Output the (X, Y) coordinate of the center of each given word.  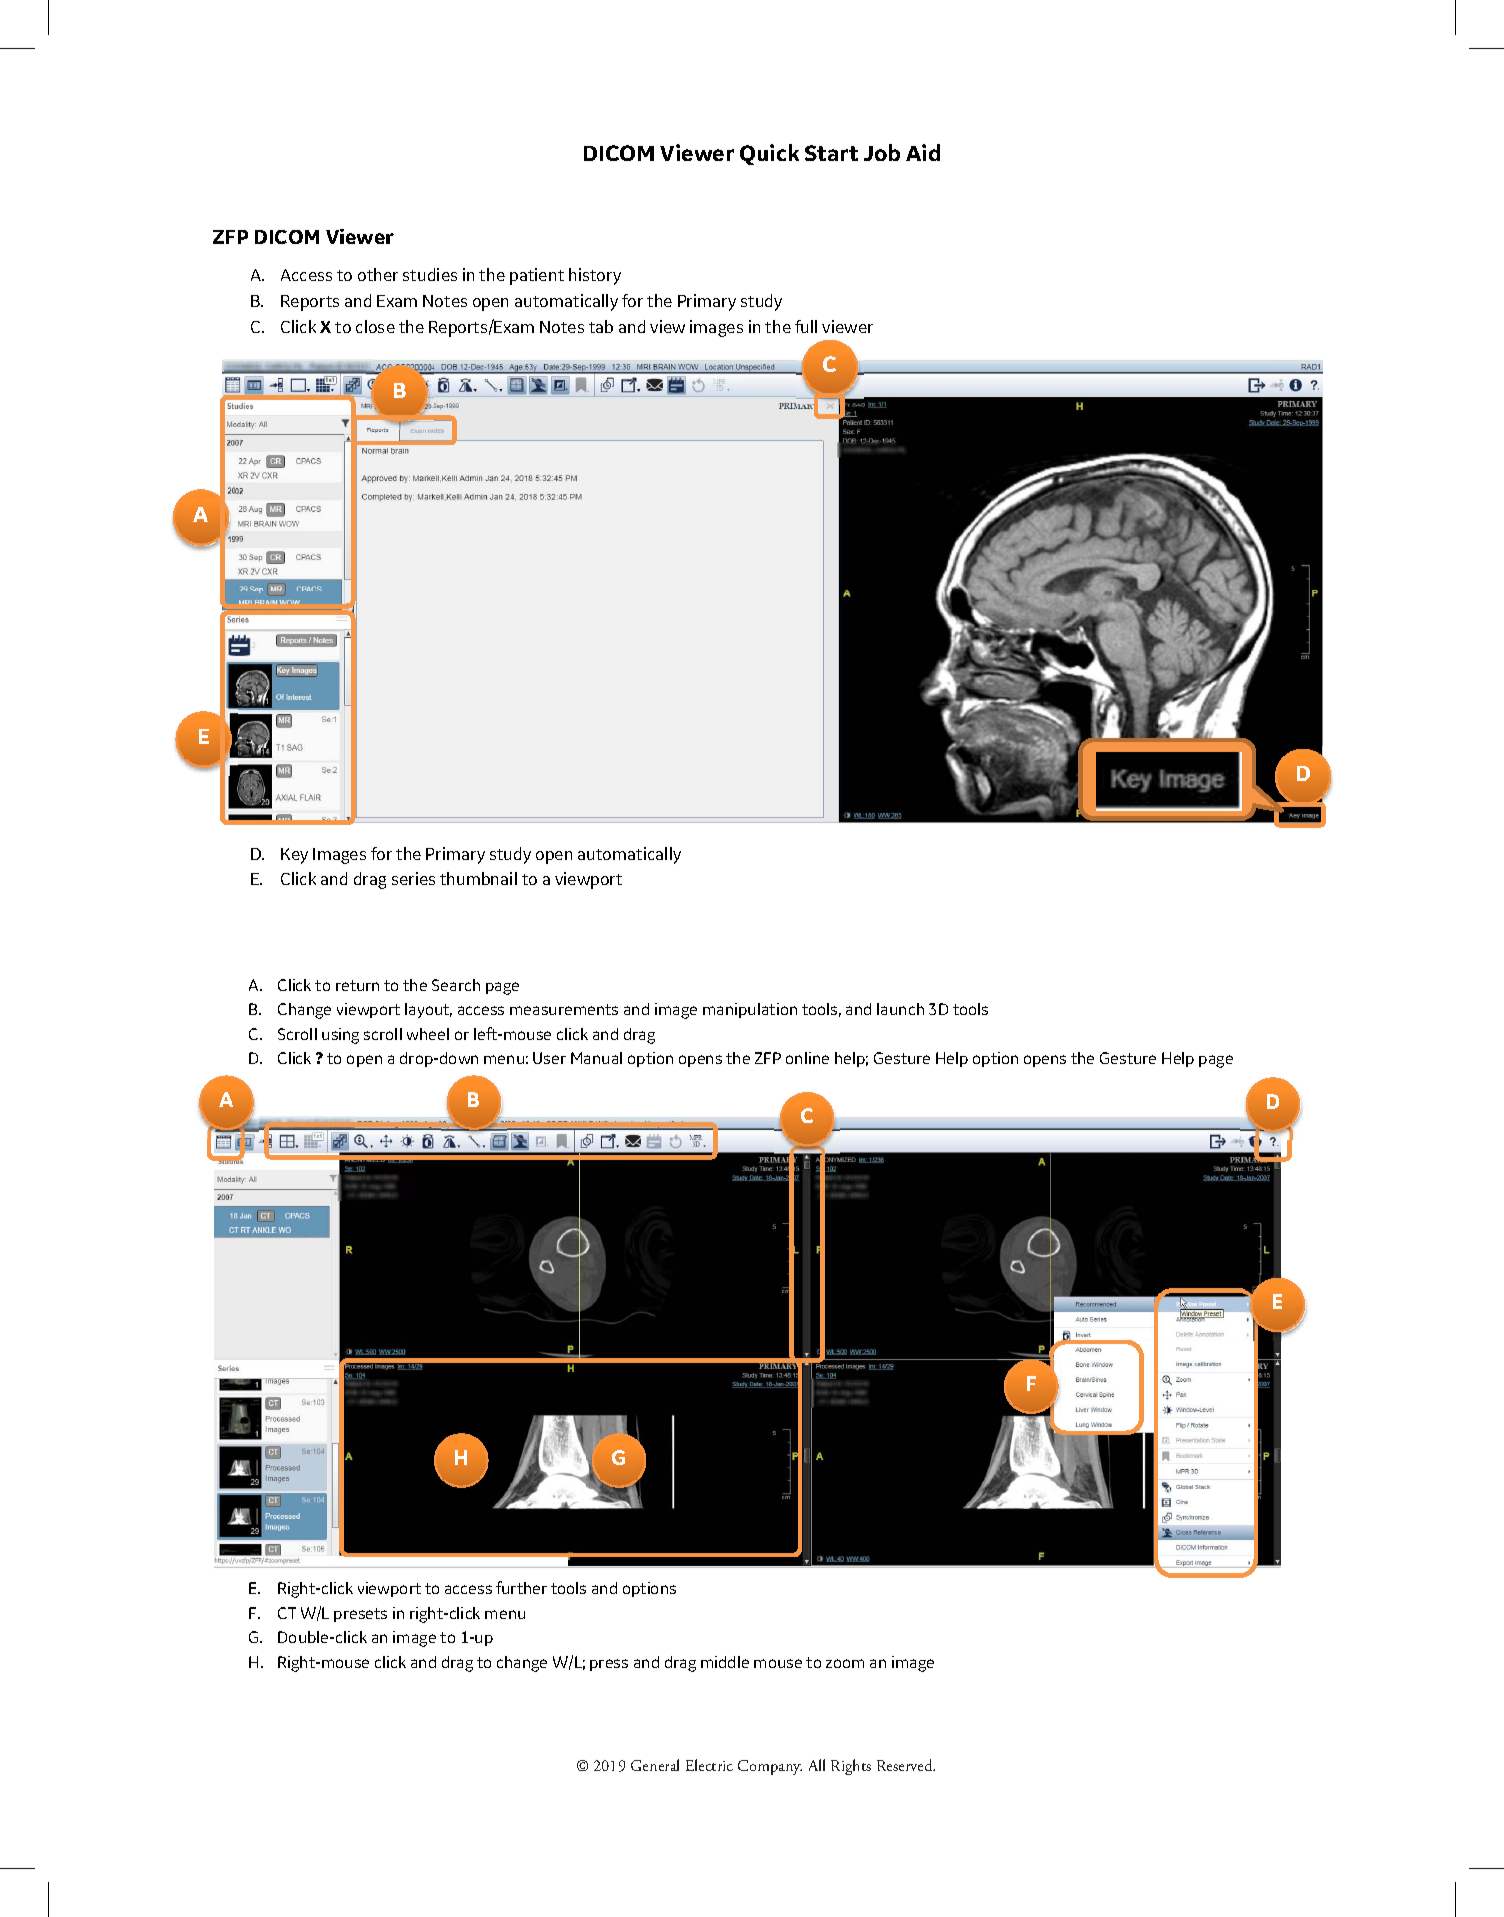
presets (360, 1615)
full (806, 326)
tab (601, 326)
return (357, 985)
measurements (564, 1009)
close (375, 326)
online (807, 1058)
